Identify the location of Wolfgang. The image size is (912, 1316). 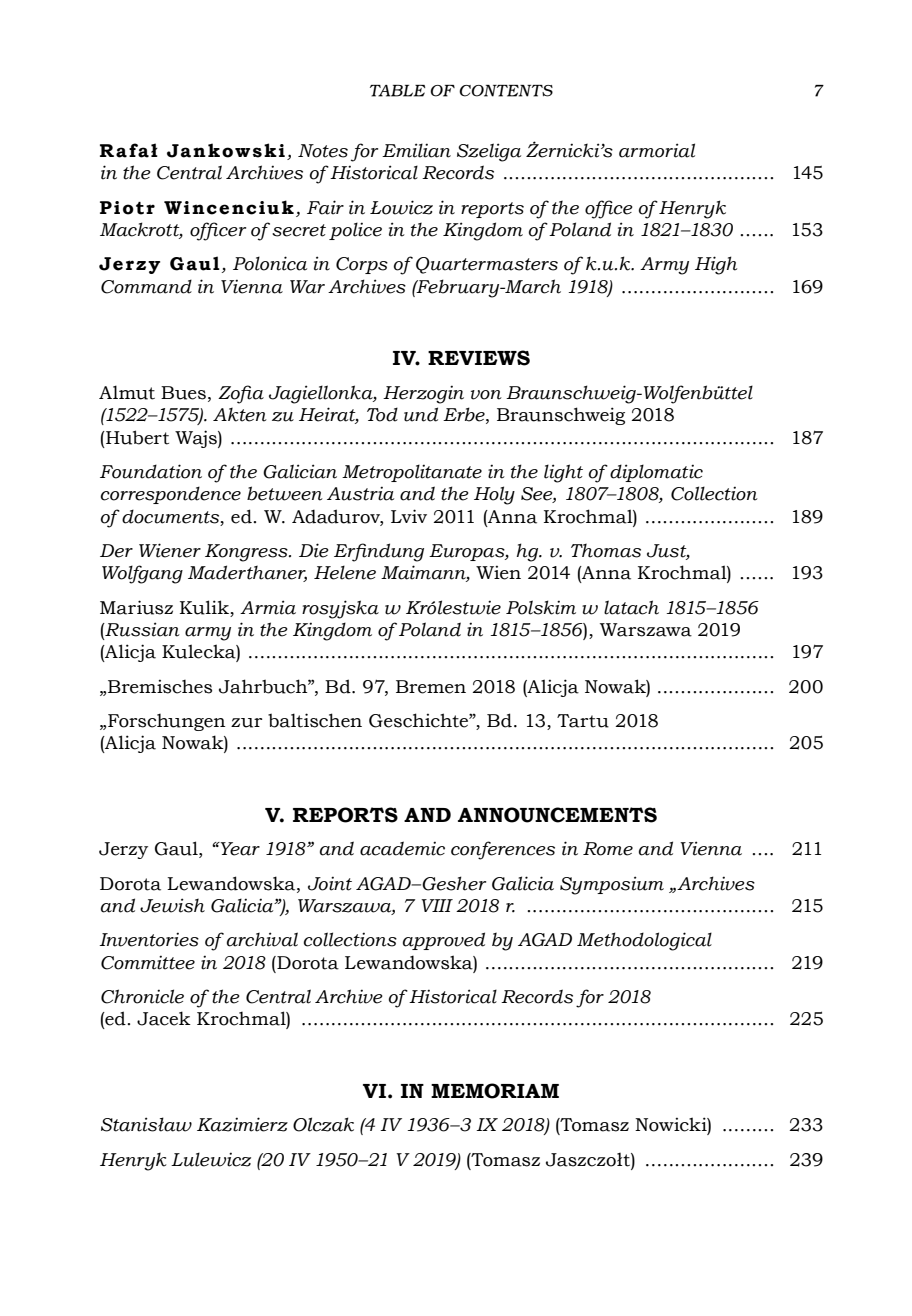
(142, 574).
